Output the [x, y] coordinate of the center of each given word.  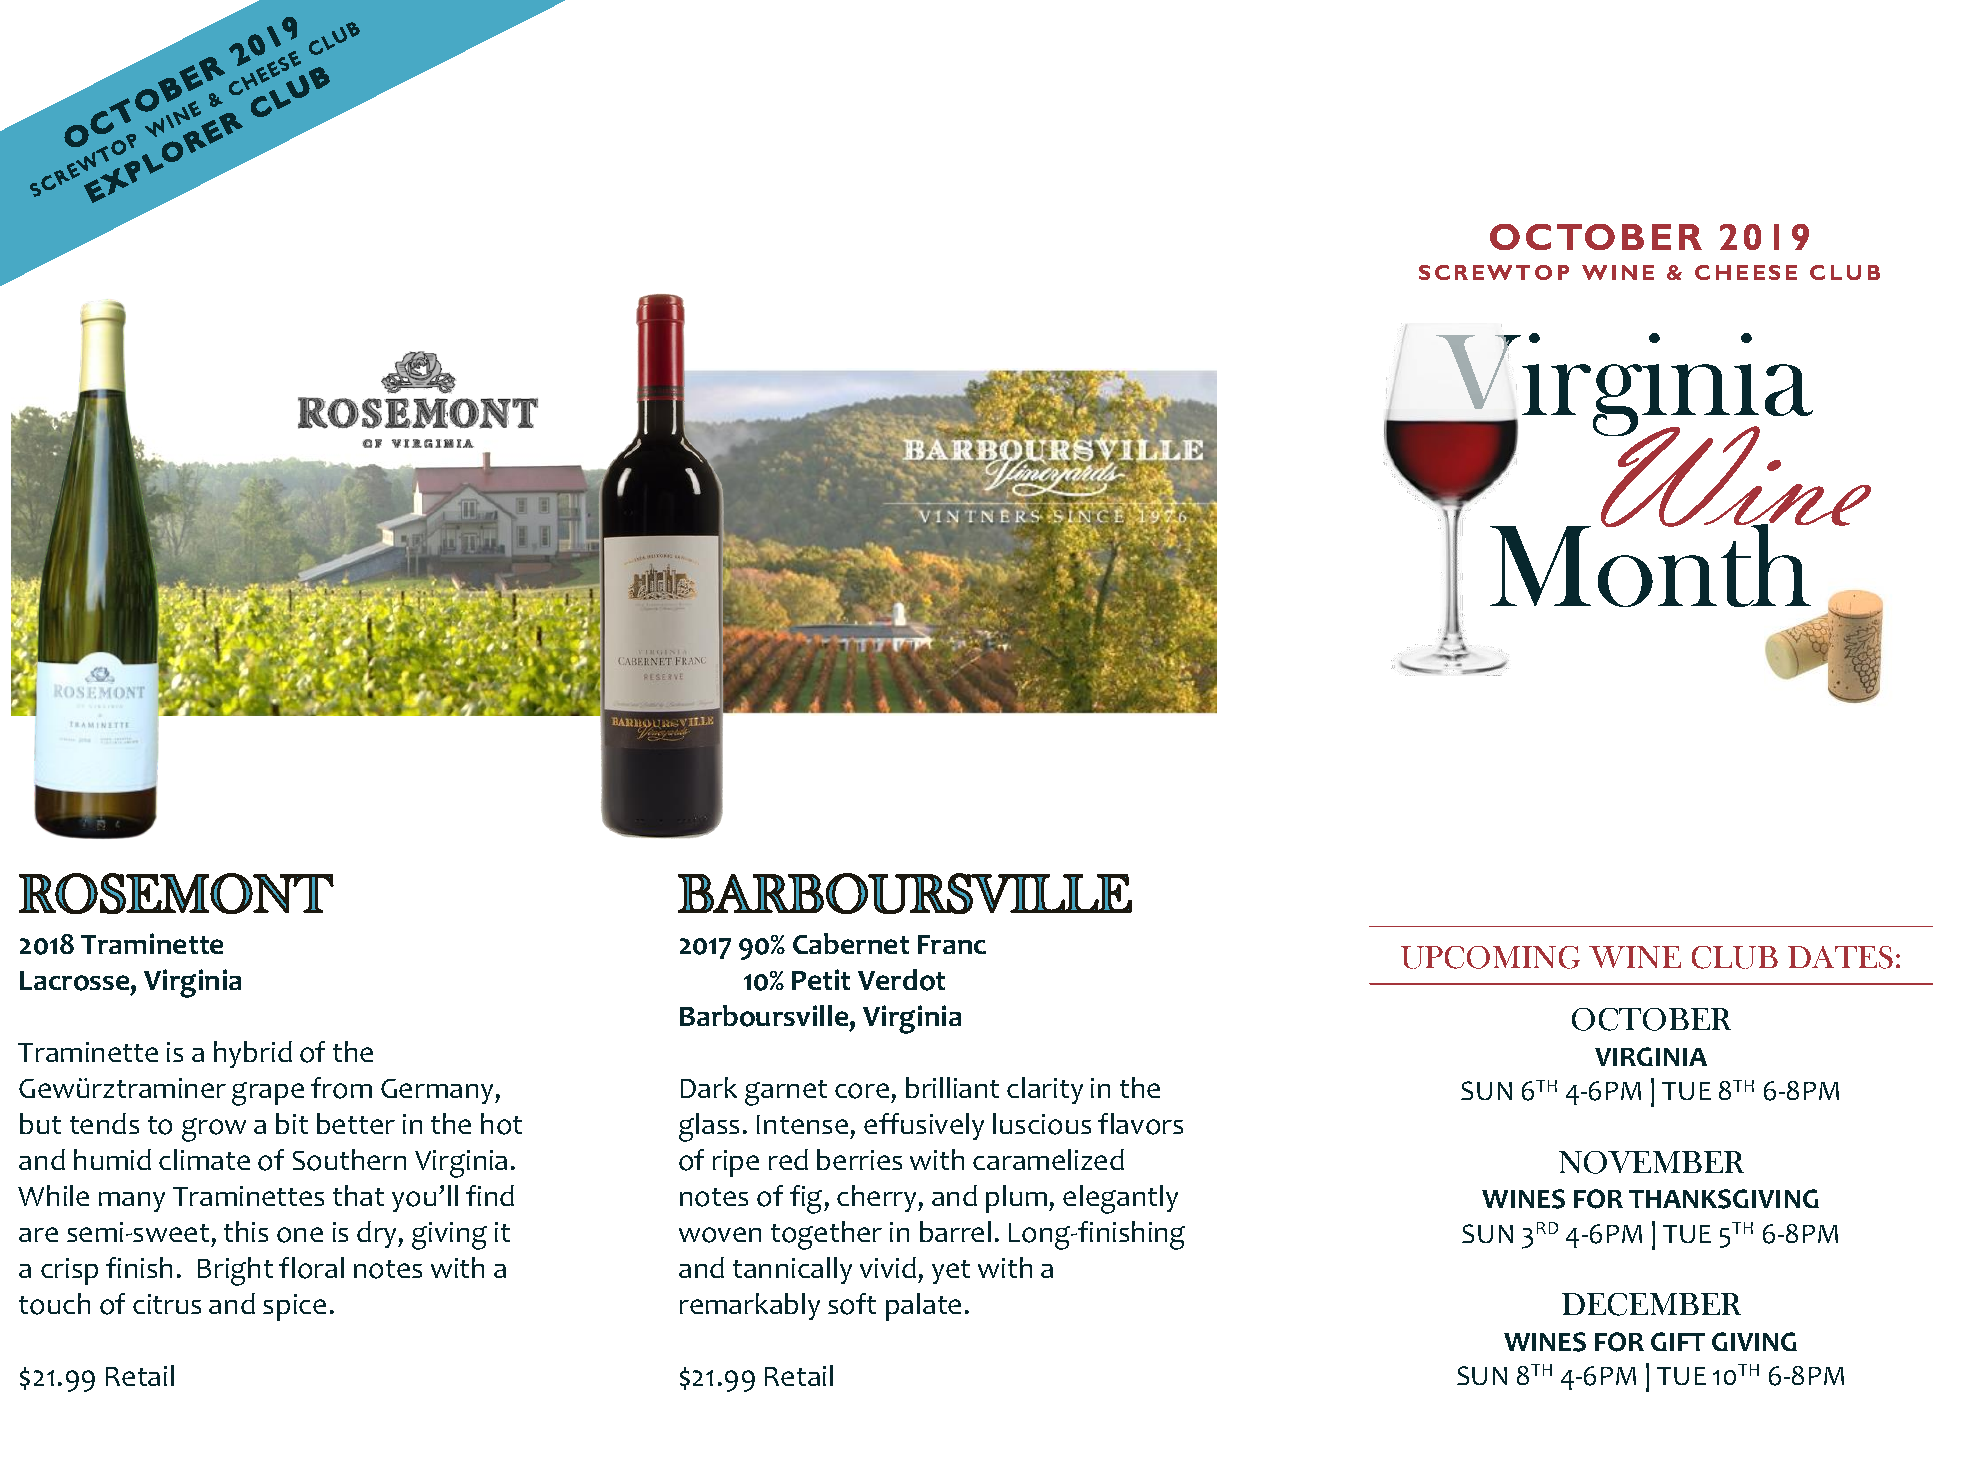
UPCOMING [1490, 957]
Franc [952, 944]
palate [923, 1307]
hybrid [253, 1054]
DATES [1840, 957]
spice [294, 1307]
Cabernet [851, 943]
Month [1652, 564]
